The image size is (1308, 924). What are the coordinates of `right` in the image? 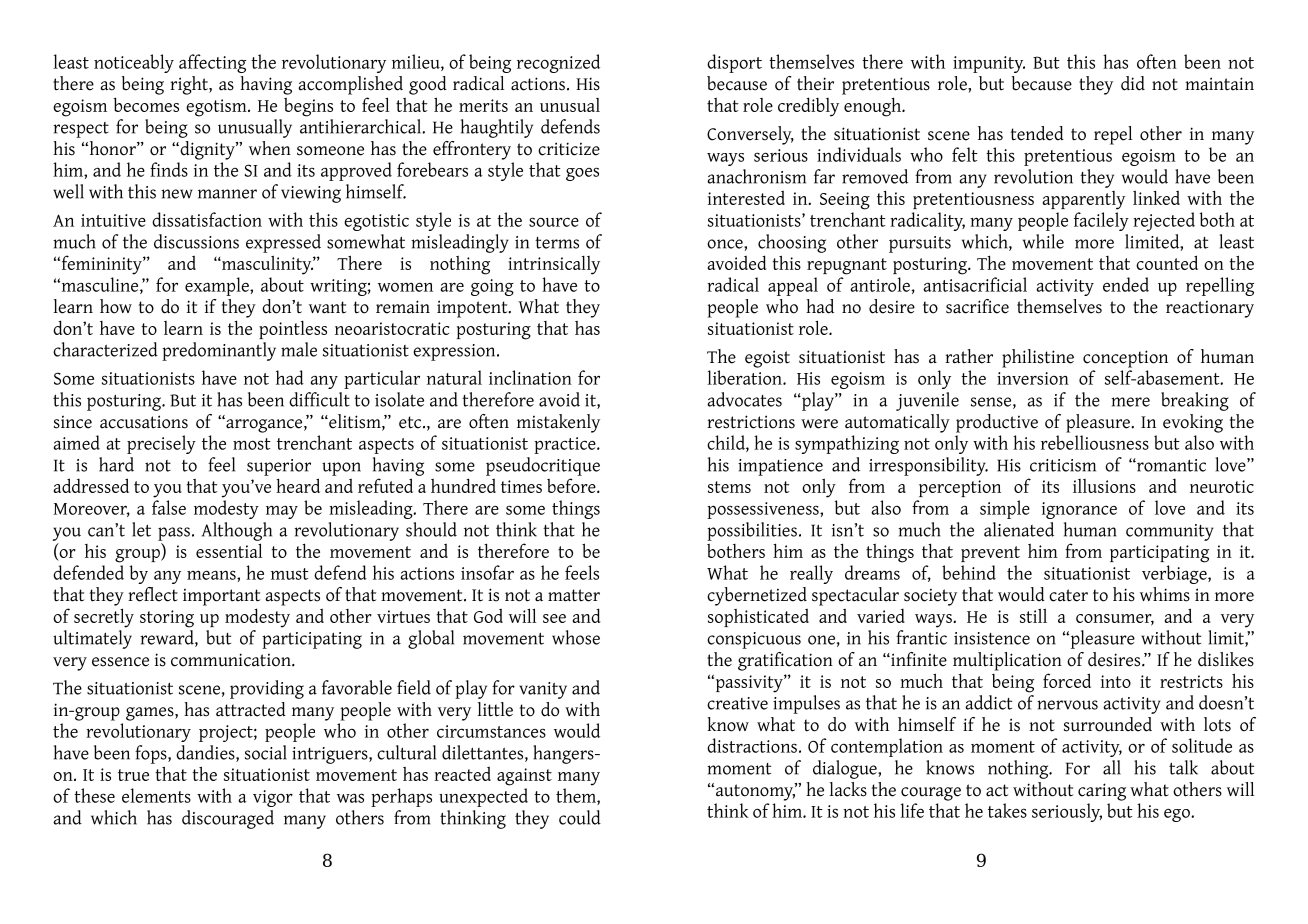 It's located at (190, 85).
